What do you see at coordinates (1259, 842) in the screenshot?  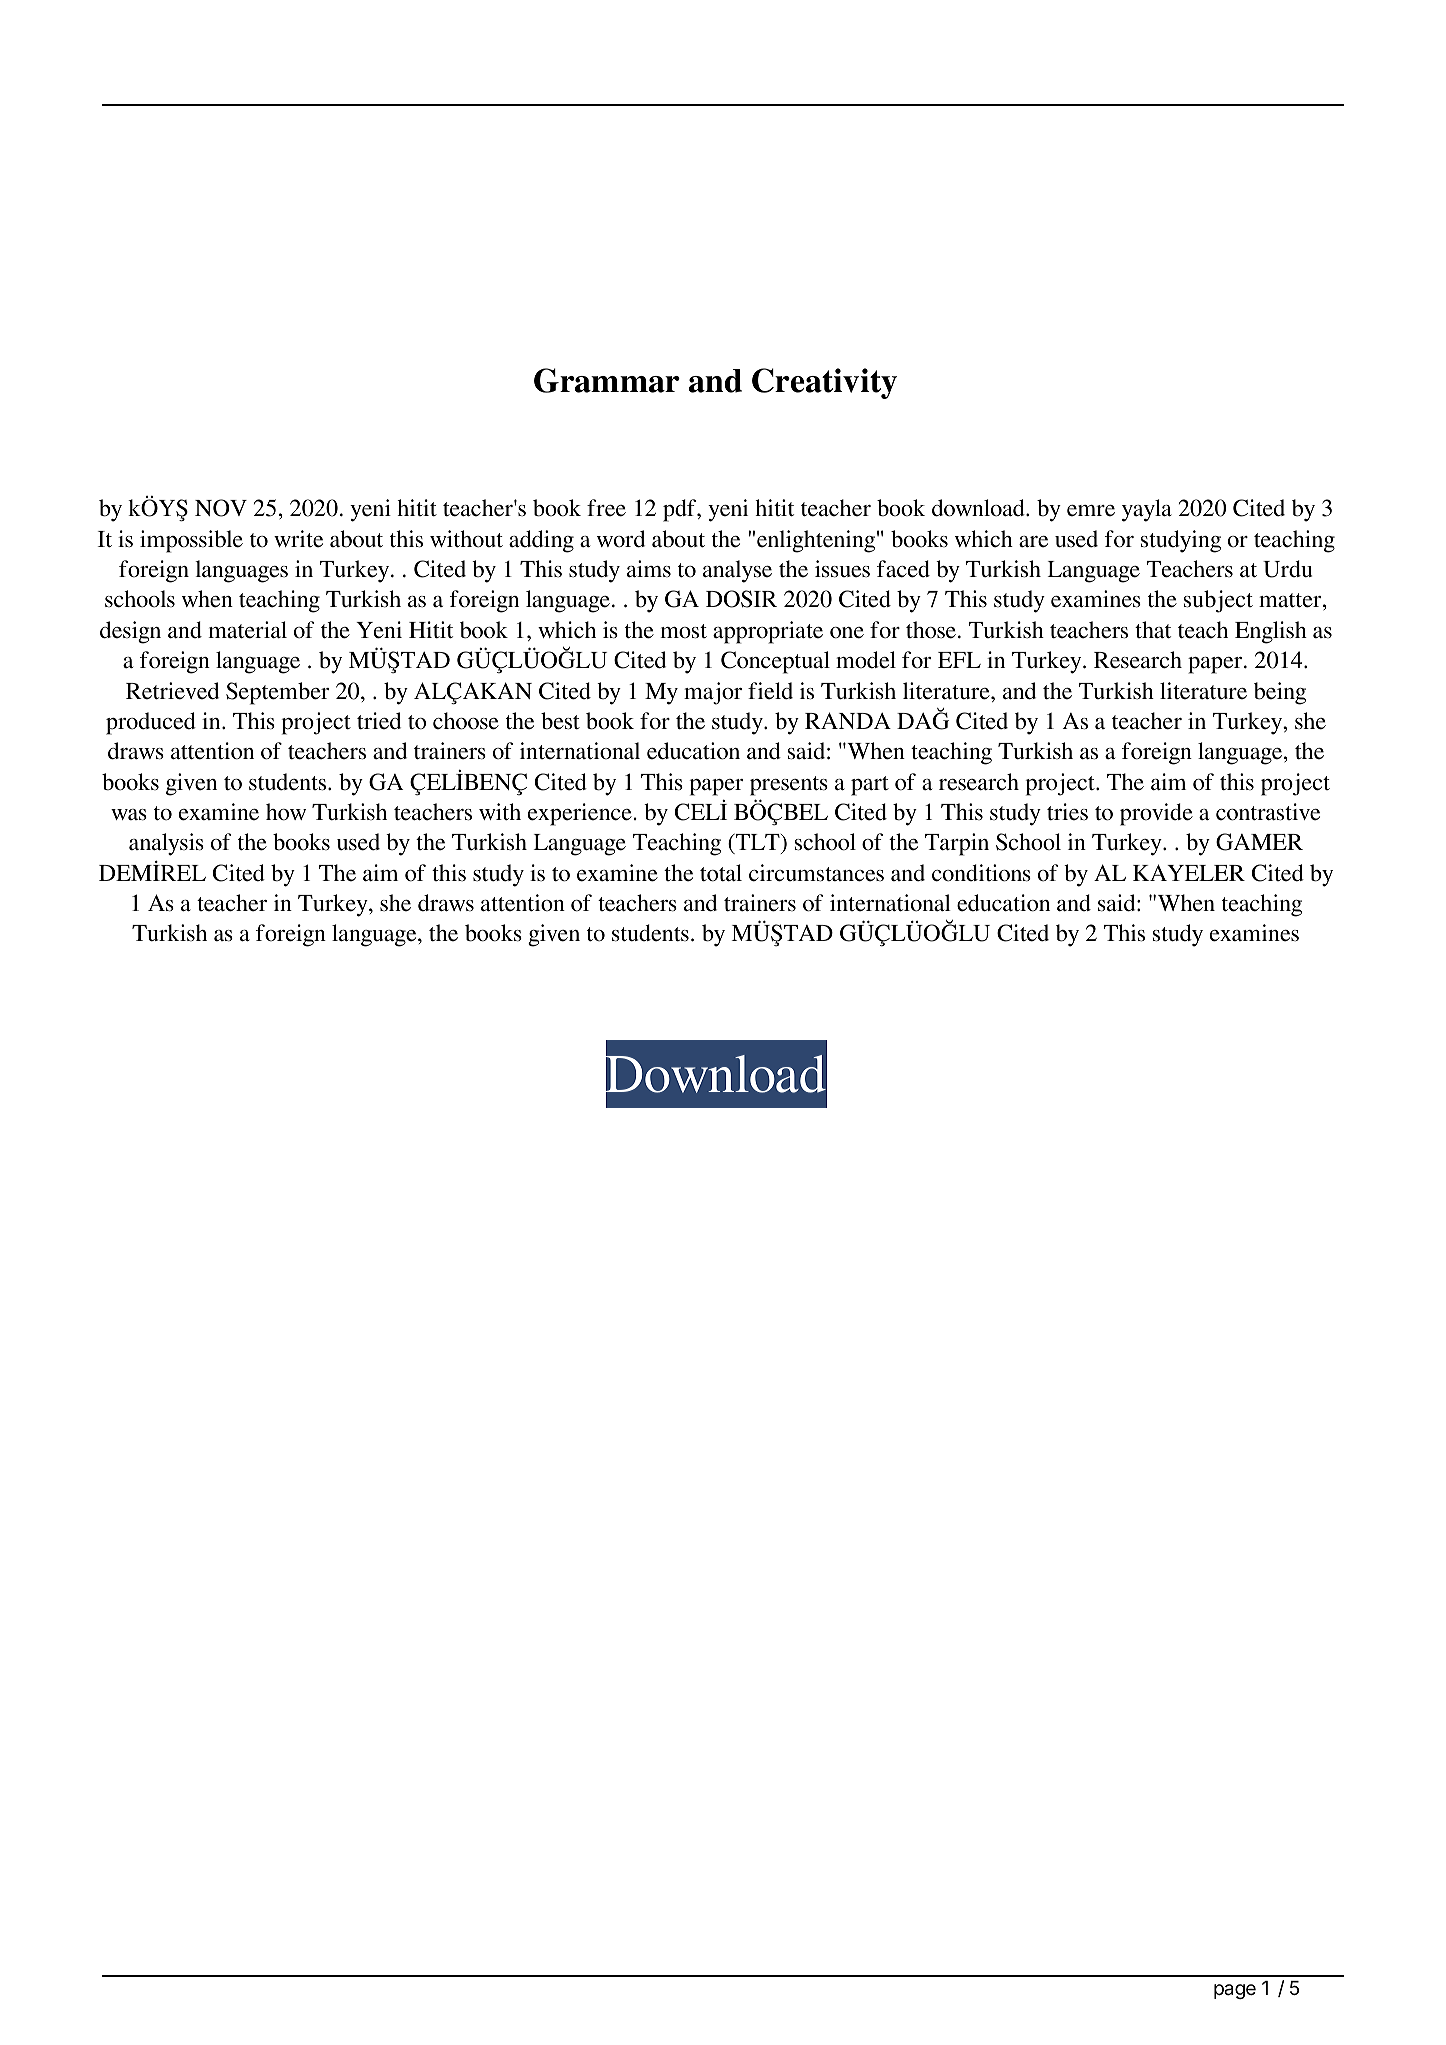 I see `GAMER` at bounding box center [1259, 842].
